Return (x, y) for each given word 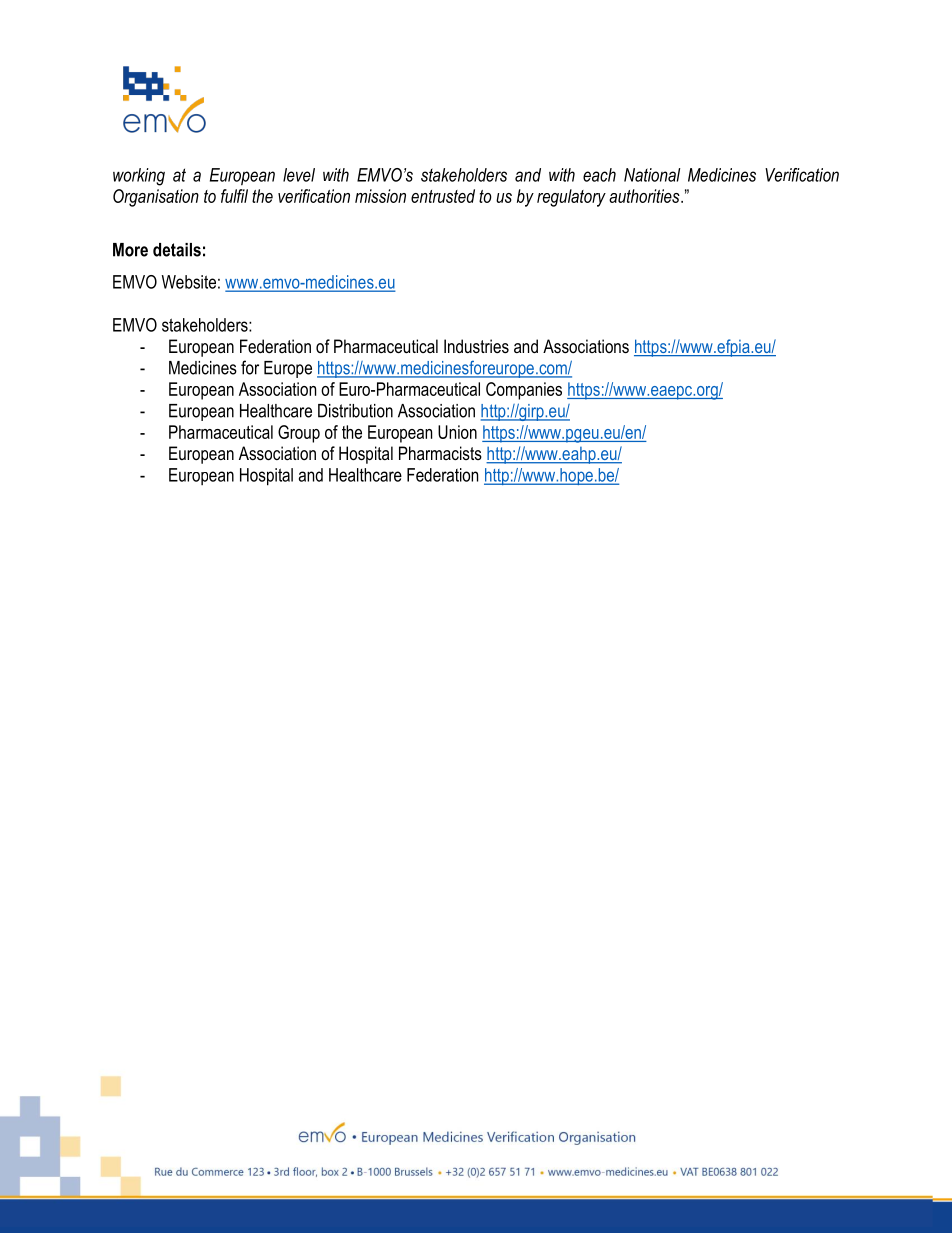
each (599, 175)
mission (380, 196)
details (177, 250)
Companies (524, 391)
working (139, 177)
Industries (476, 346)
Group (299, 434)
